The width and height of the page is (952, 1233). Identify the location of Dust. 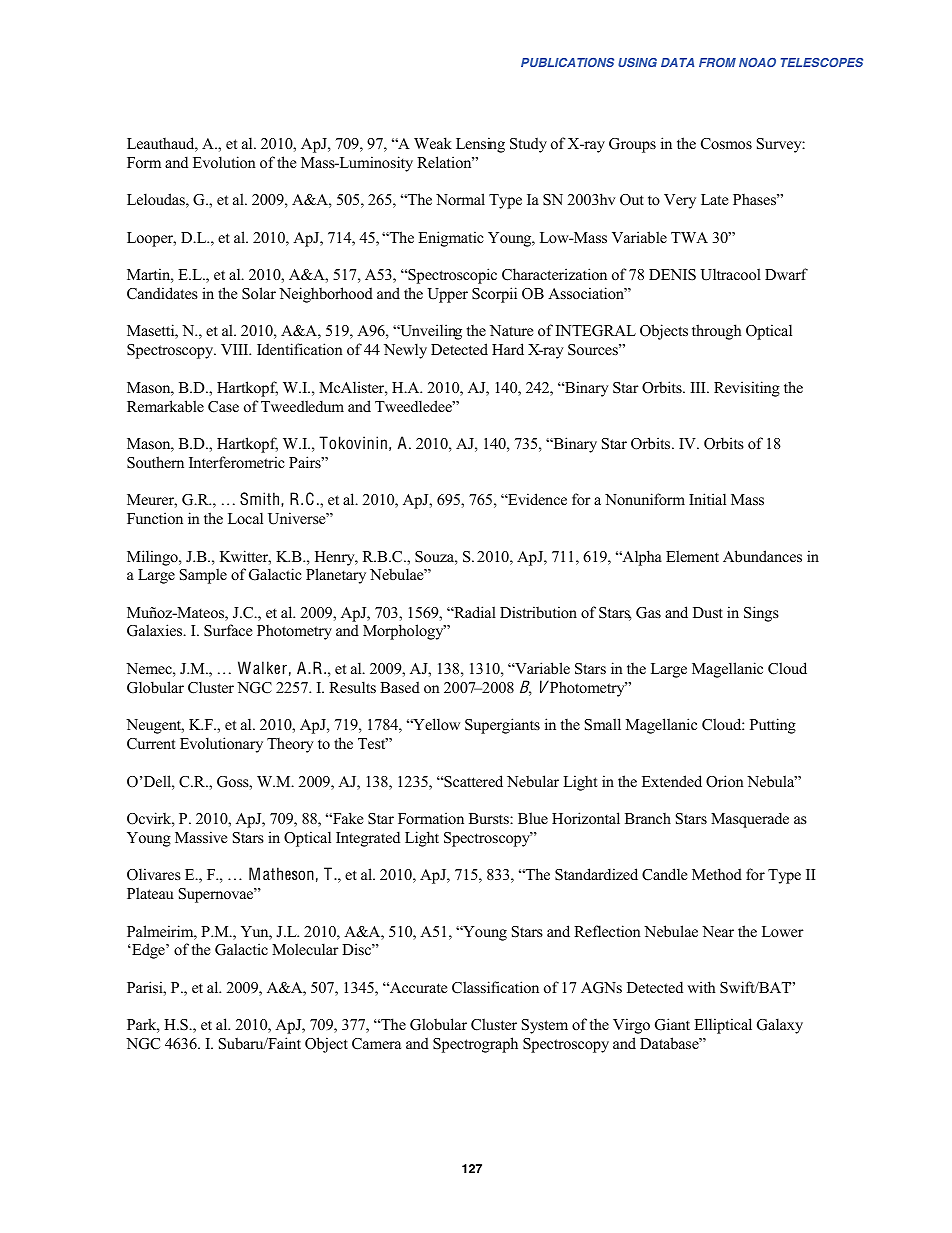
(708, 612).
